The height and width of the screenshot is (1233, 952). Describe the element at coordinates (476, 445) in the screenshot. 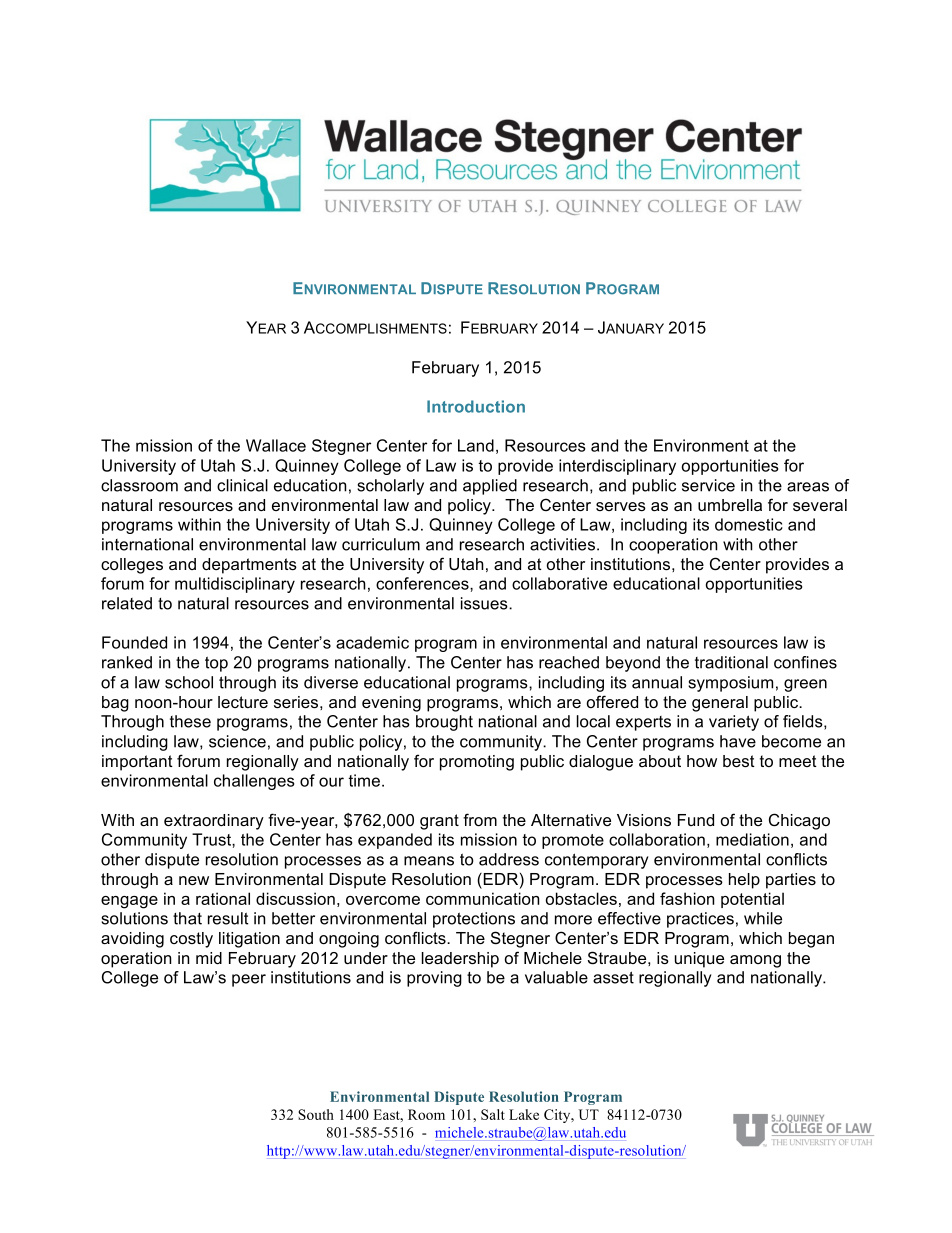

I see `Land` at that location.
